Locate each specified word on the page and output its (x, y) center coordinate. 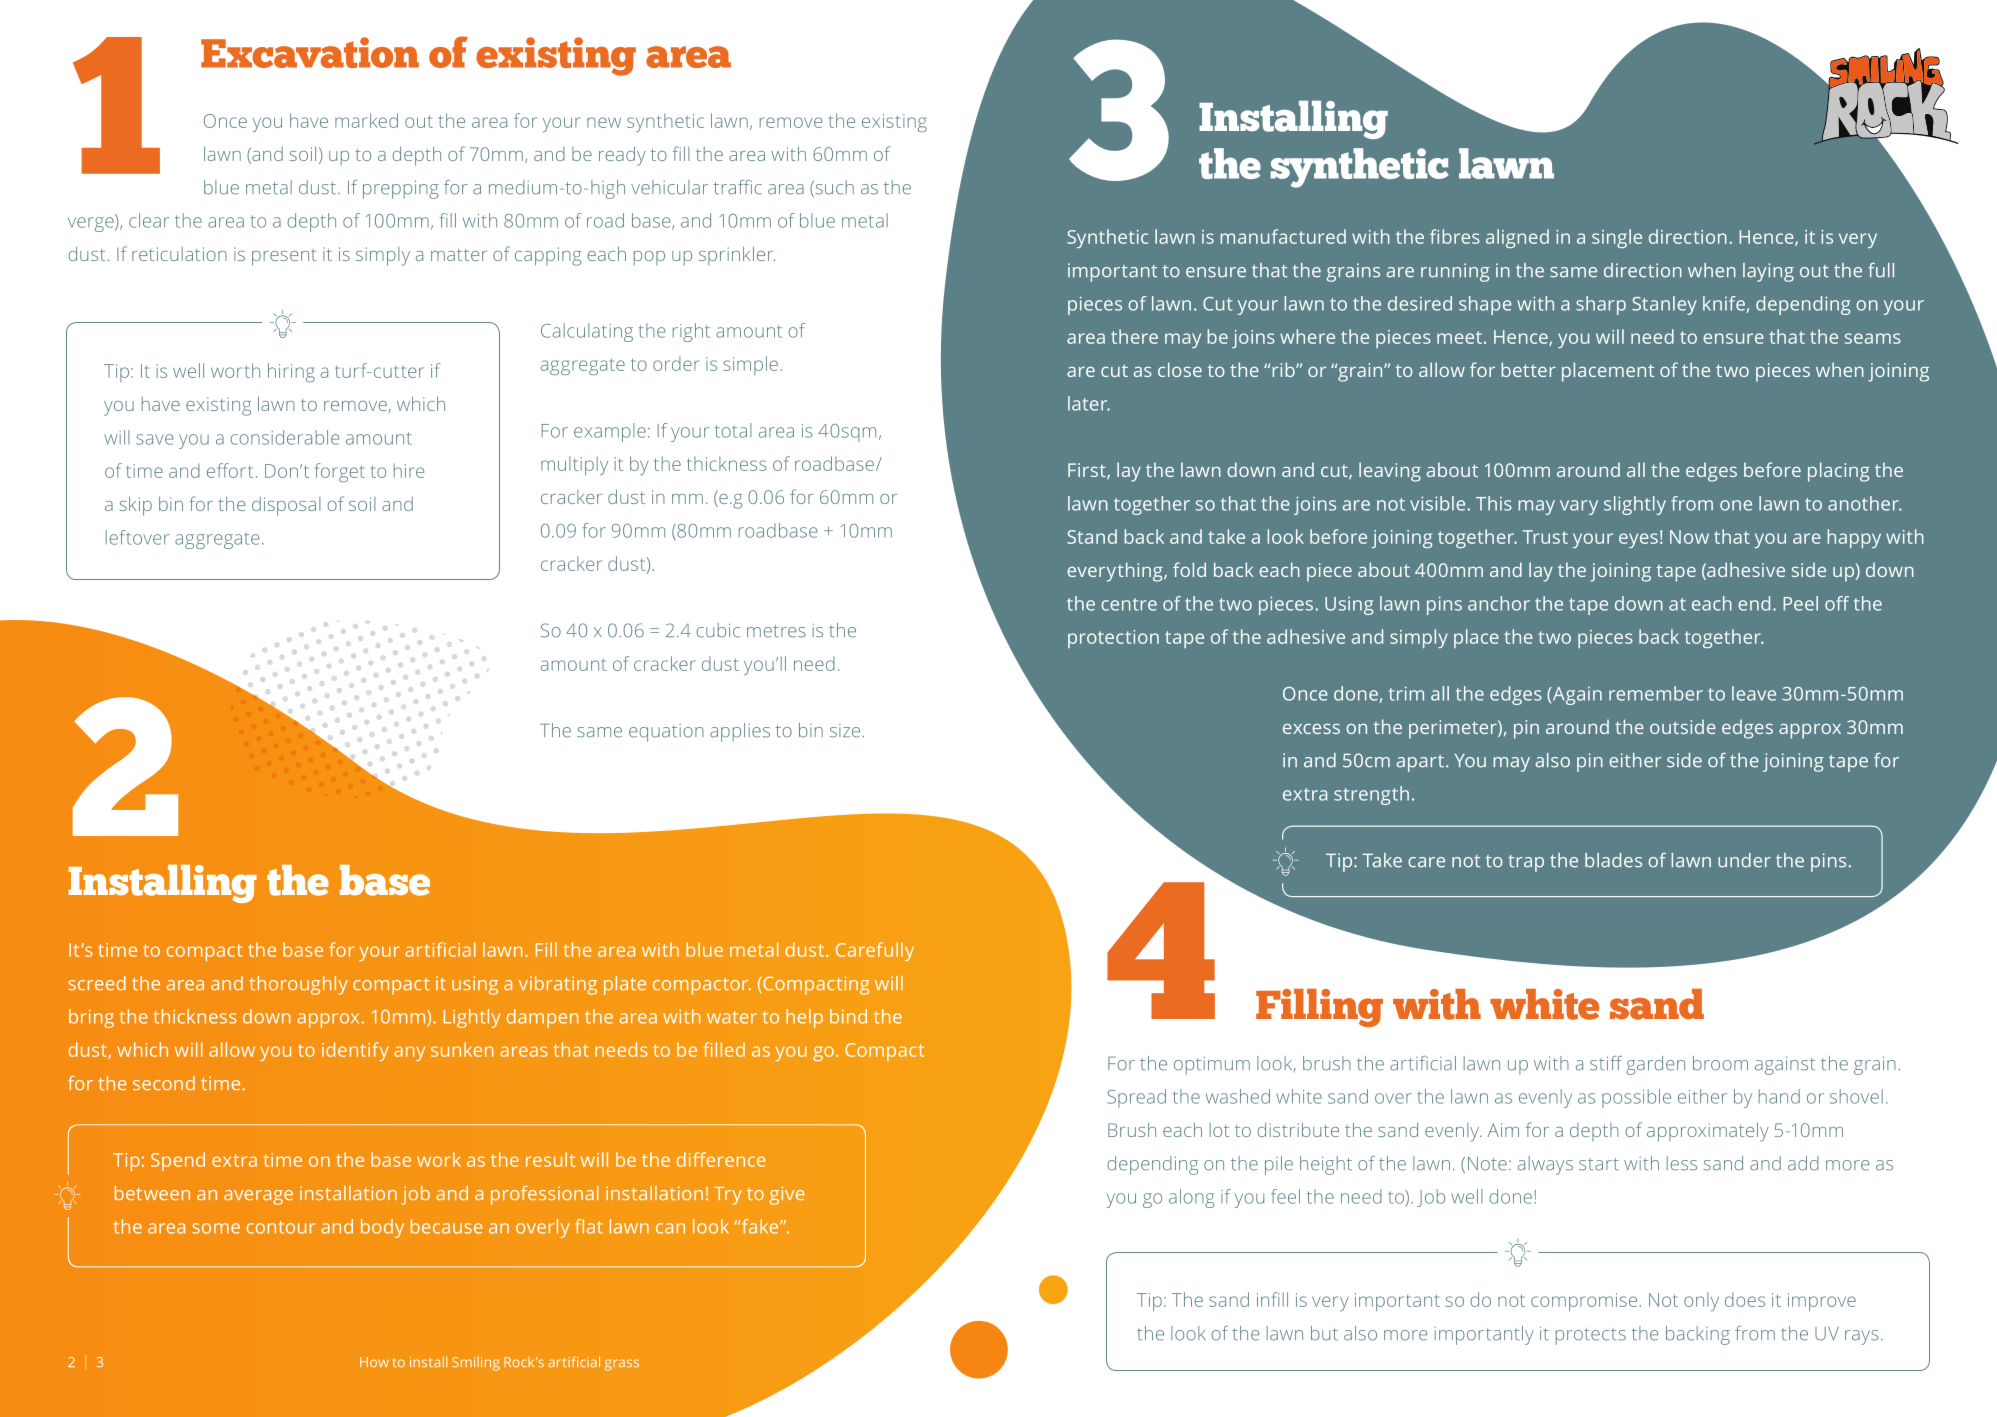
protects (1591, 1336)
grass (621, 1365)
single (1617, 238)
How (374, 1362)
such (833, 188)
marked (366, 120)
